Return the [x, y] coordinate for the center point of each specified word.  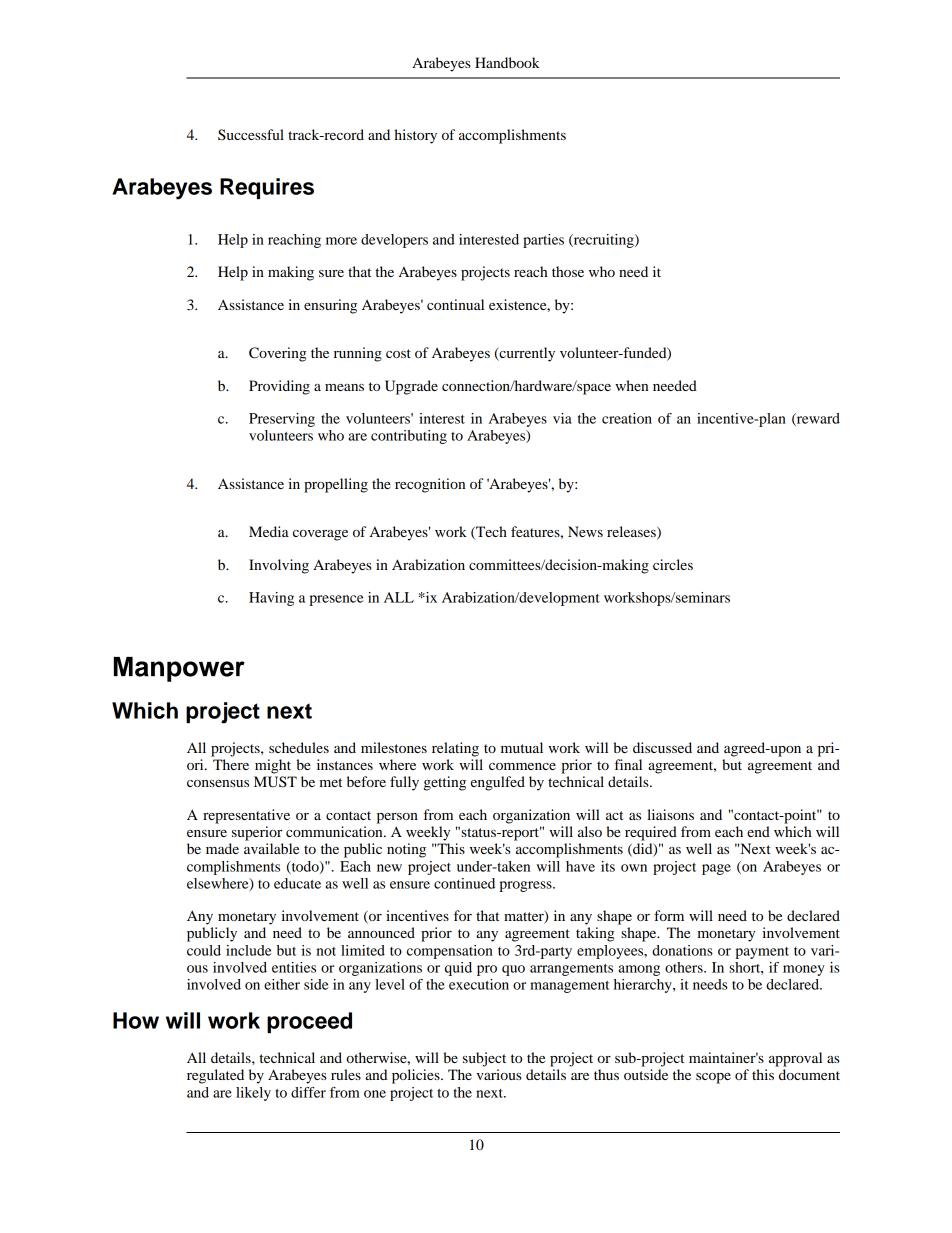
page [716, 869]
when [631, 385]
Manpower [179, 669]
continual [455, 304]
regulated [215, 1076]
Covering [278, 354]
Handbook [507, 62]
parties [543, 241]
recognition [430, 485]
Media [269, 531]
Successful [251, 134]
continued [464, 883]
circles [673, 564]
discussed [662, 747]
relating [455, 749]
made [222, 848]
